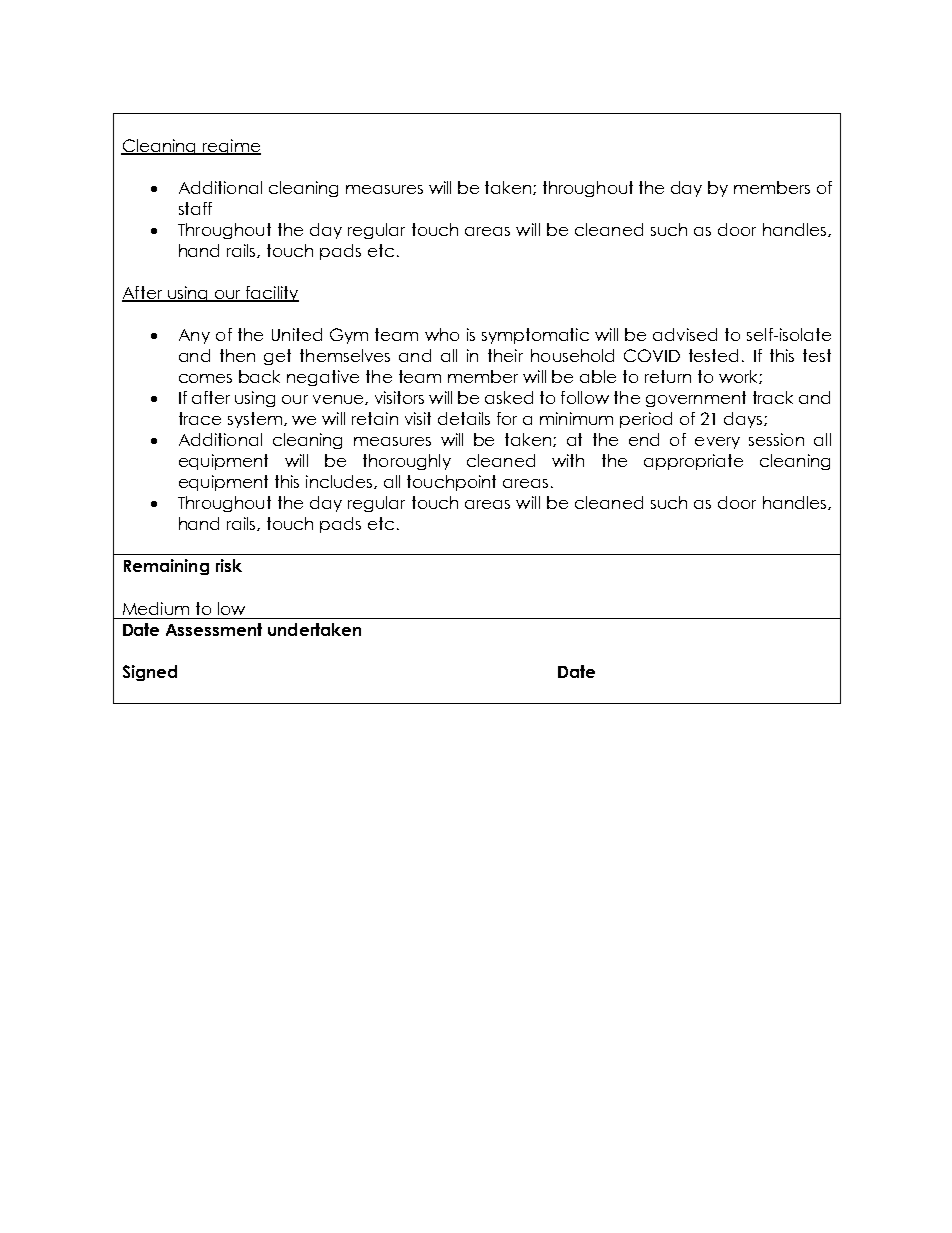 This screenshot has height=1233, width=952. What do you see at coordinates (150, 673) in the screenshot?
I see `Signed` at bounding box center [150, 673].
